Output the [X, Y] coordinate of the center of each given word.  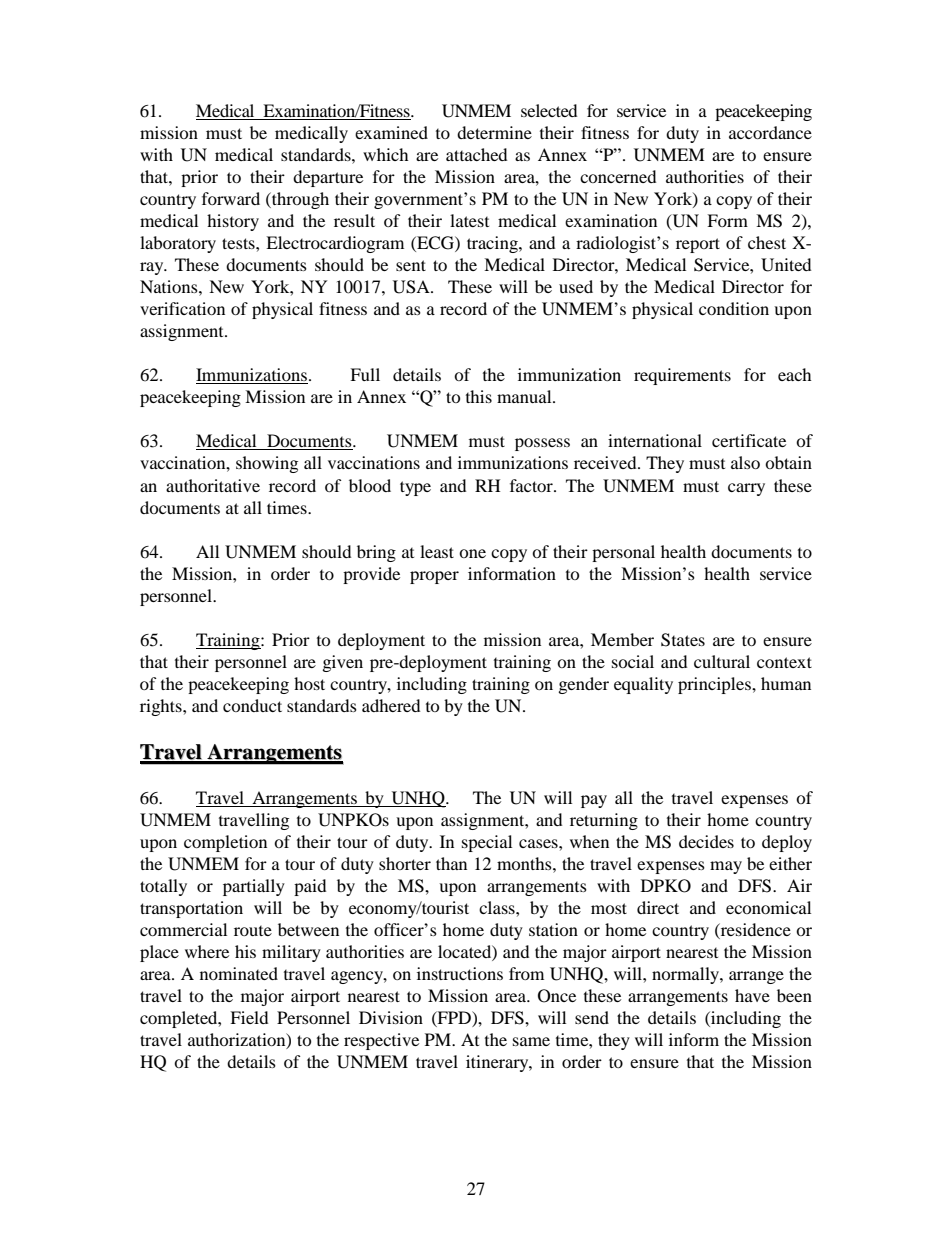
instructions [460, 973]
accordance [770, 132]
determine [494, 132]
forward [231, 198]
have [752, 995]
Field [249, 1017]
